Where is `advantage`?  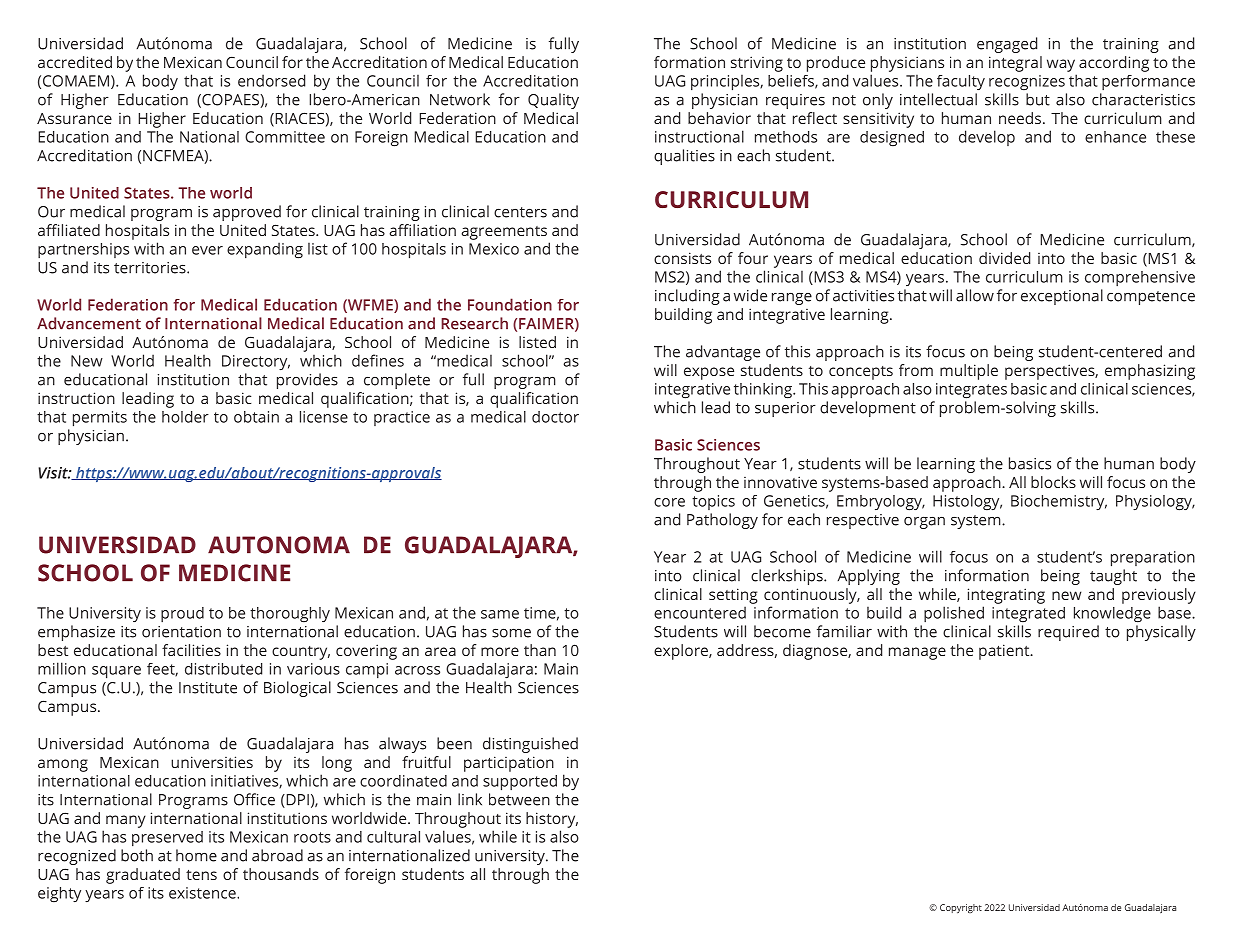
advantage is located at coordinates (723, 353).
